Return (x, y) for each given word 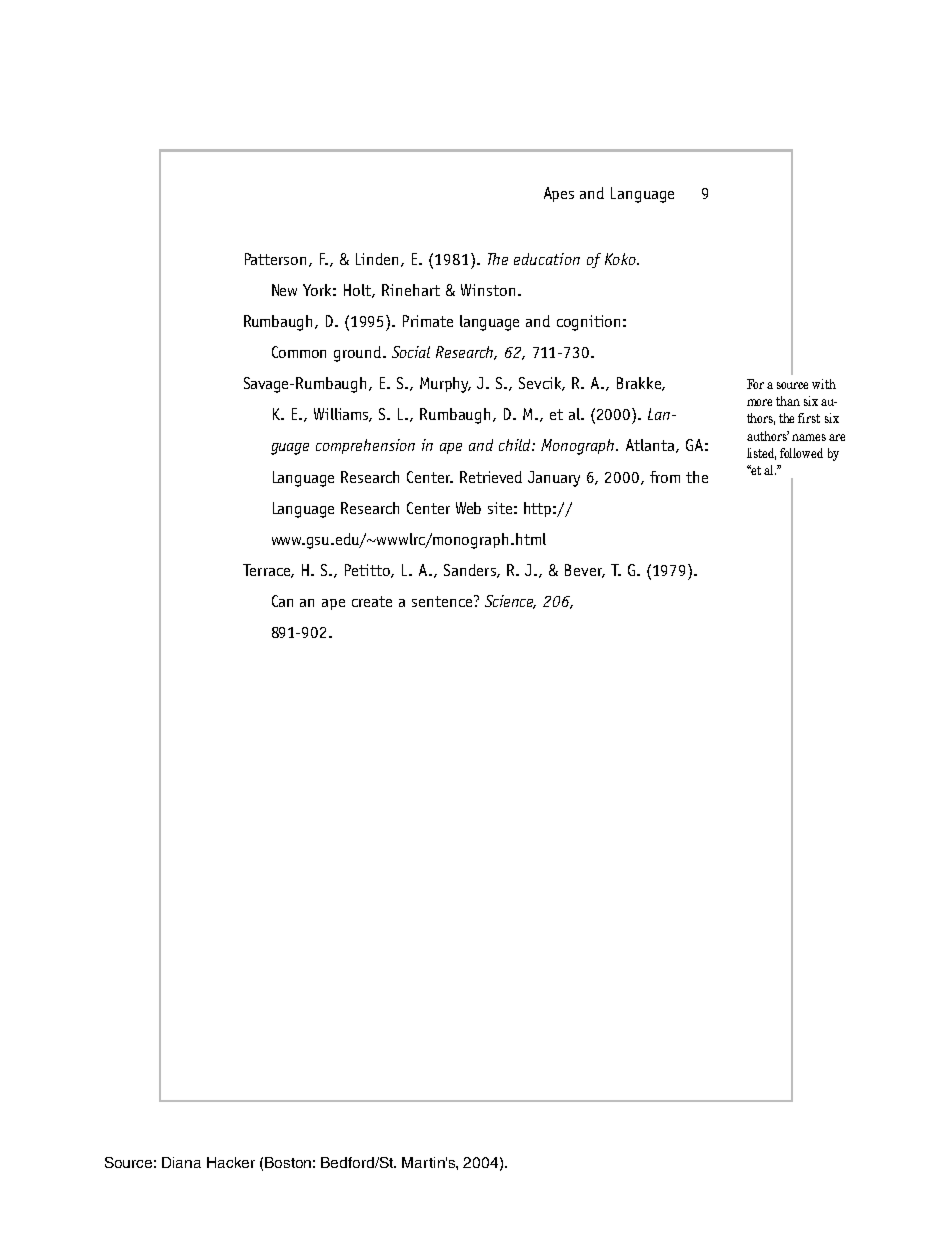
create (372, 601)
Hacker (231, 1162)
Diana (181, 1162)
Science (510, 602)
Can (282, 601)
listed (761, 454)
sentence (443, 601)
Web (468, 508)
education (547, 259)
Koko (621, 259)
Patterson (275, 259)
